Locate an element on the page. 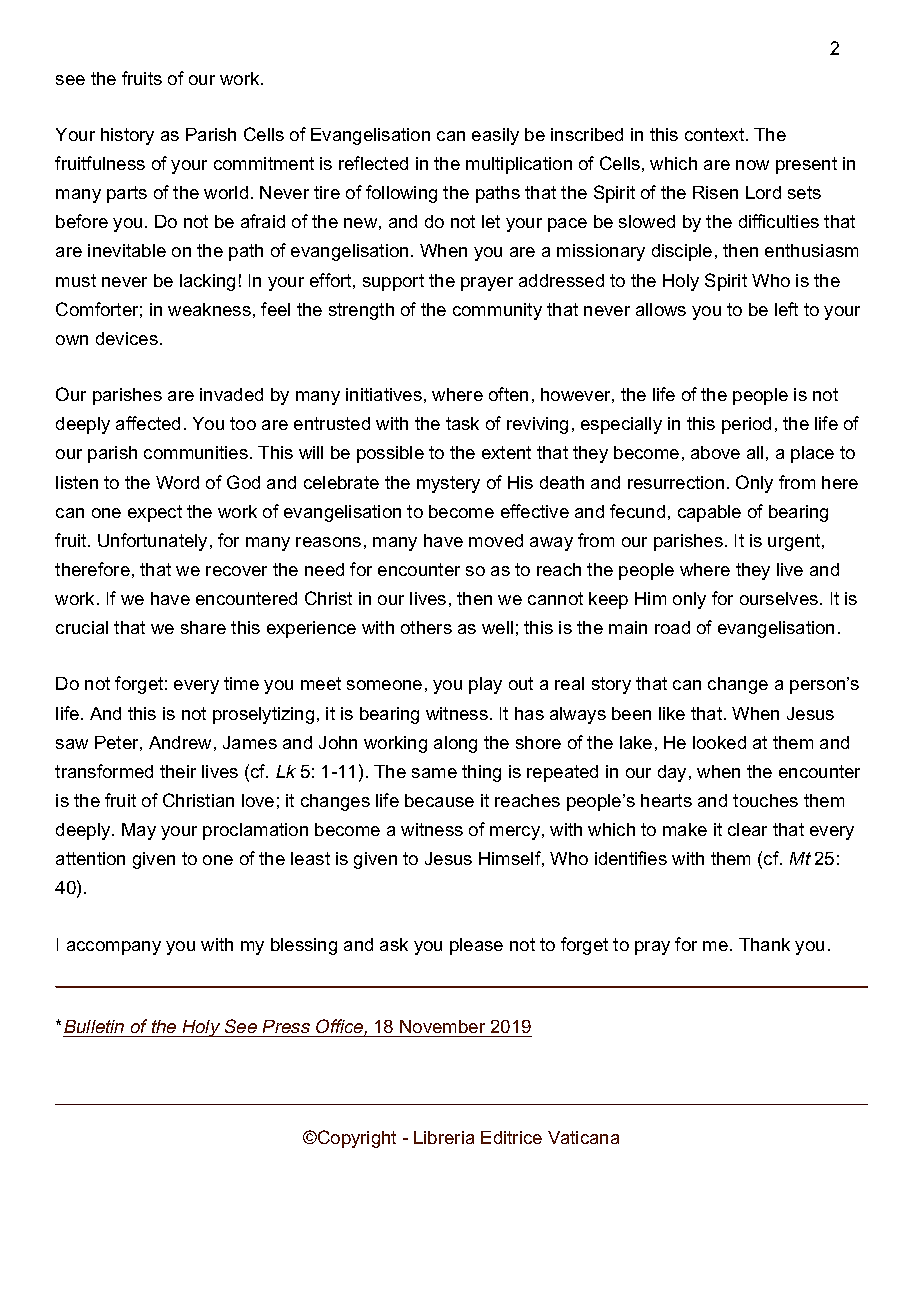 The width and height of the page is (924, 1308). their is located at coordinates (178, 771).
